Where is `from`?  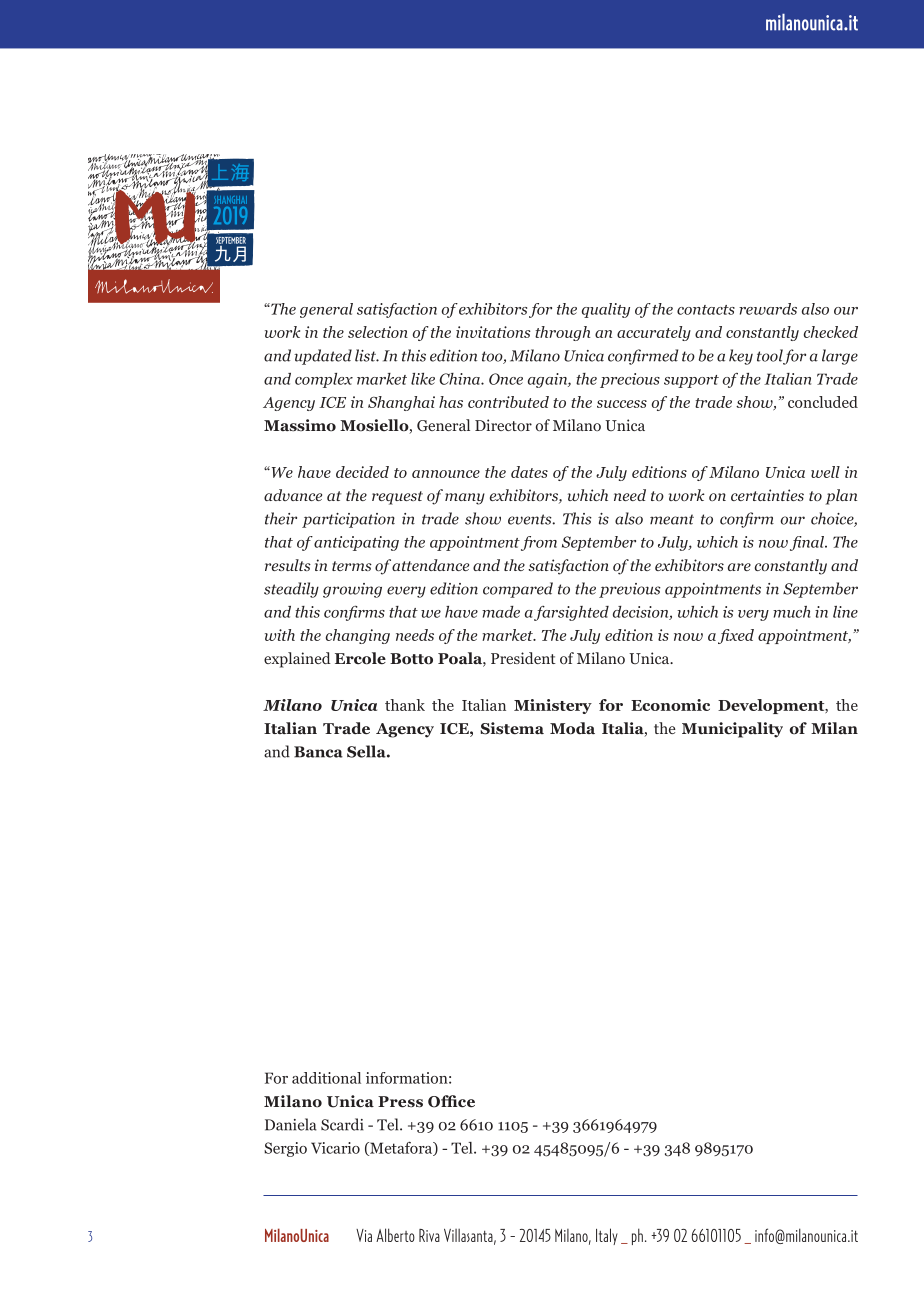
from is located at coordinates (539, 543).
